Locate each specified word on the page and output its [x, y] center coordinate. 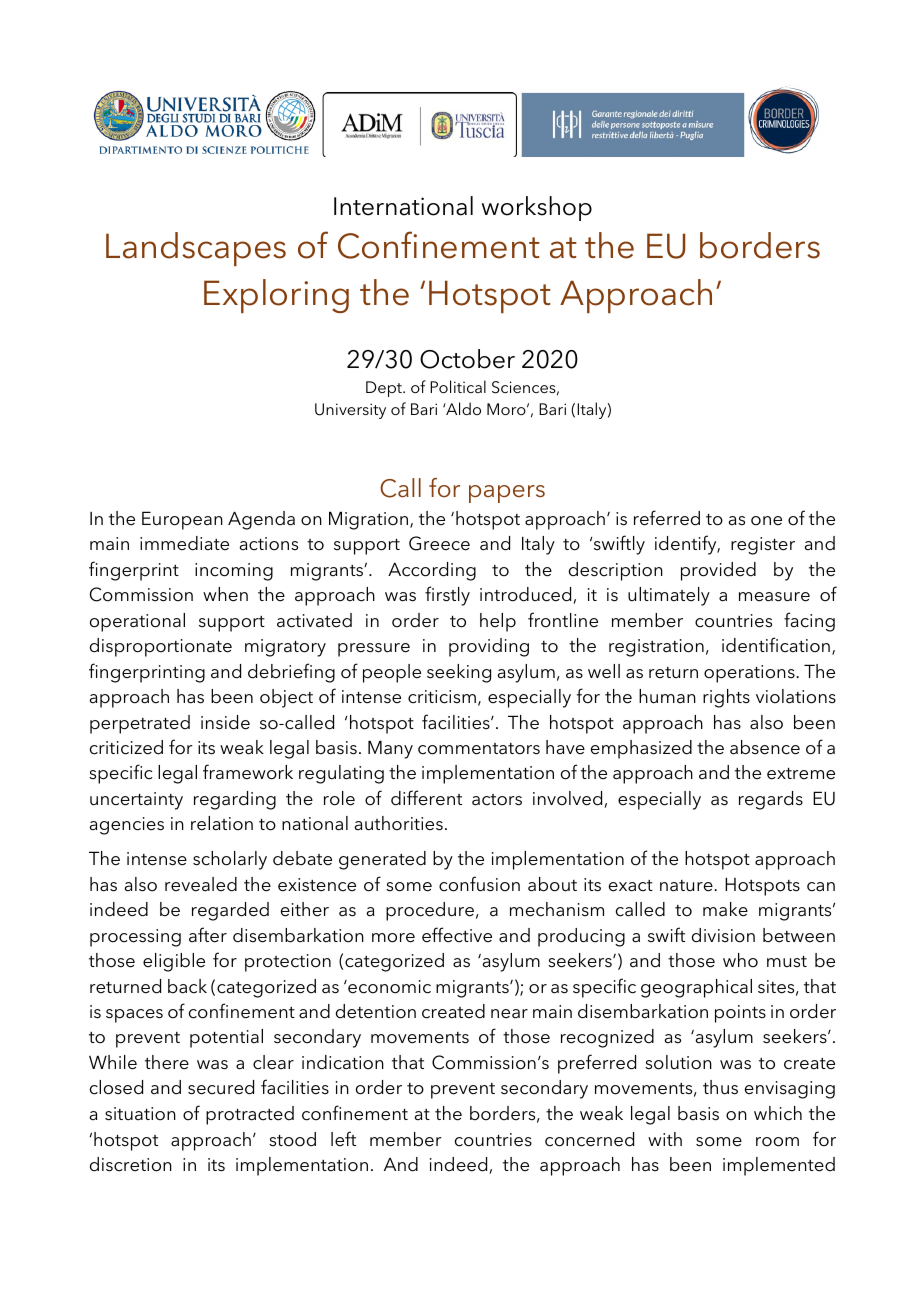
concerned [589, 1139]
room [777, 1142]
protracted [250, 1115]
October [467, 359]
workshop [537, 208]
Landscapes [196, 249]
